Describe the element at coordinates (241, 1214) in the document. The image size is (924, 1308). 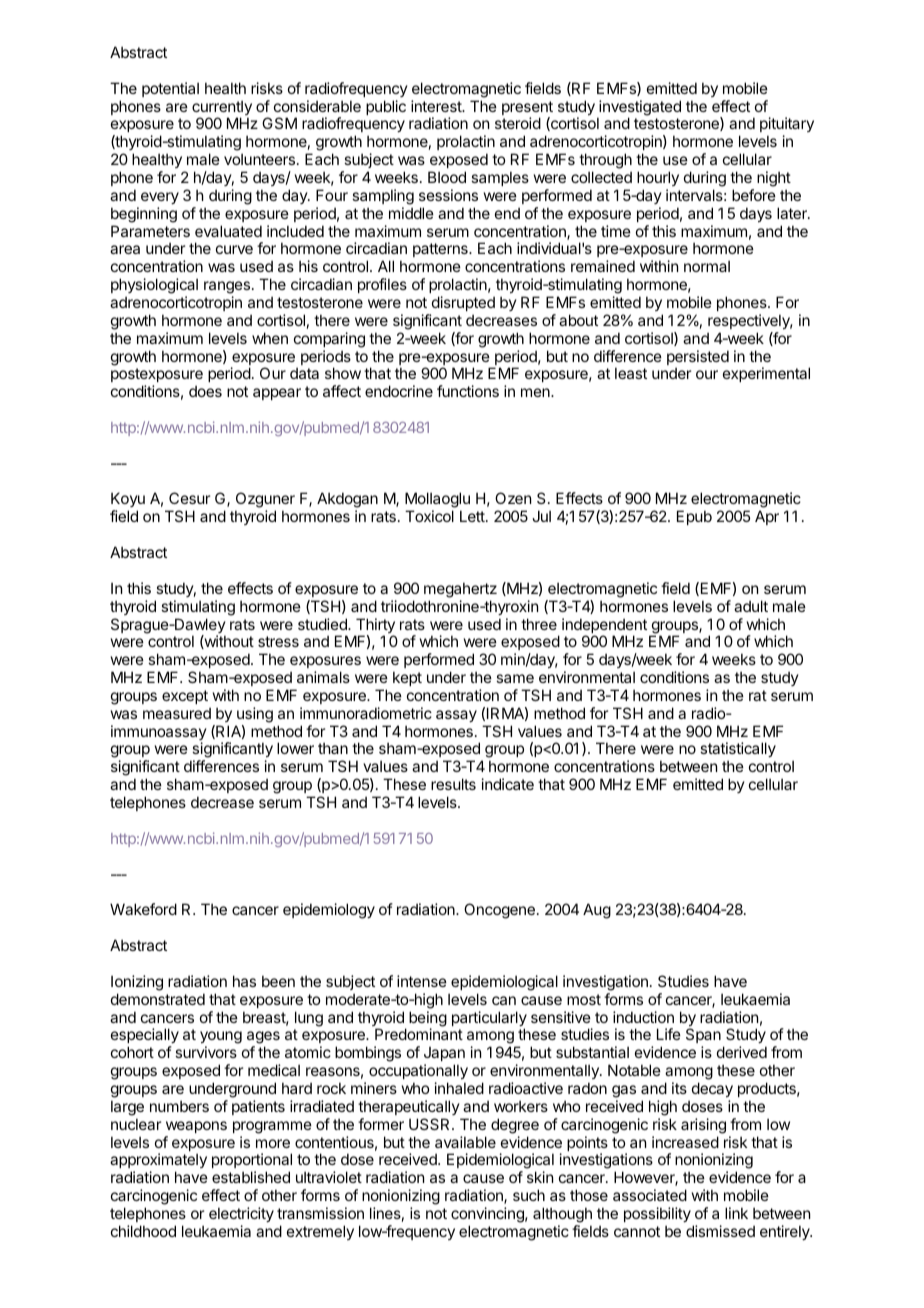
I see `electricity` at that location.
